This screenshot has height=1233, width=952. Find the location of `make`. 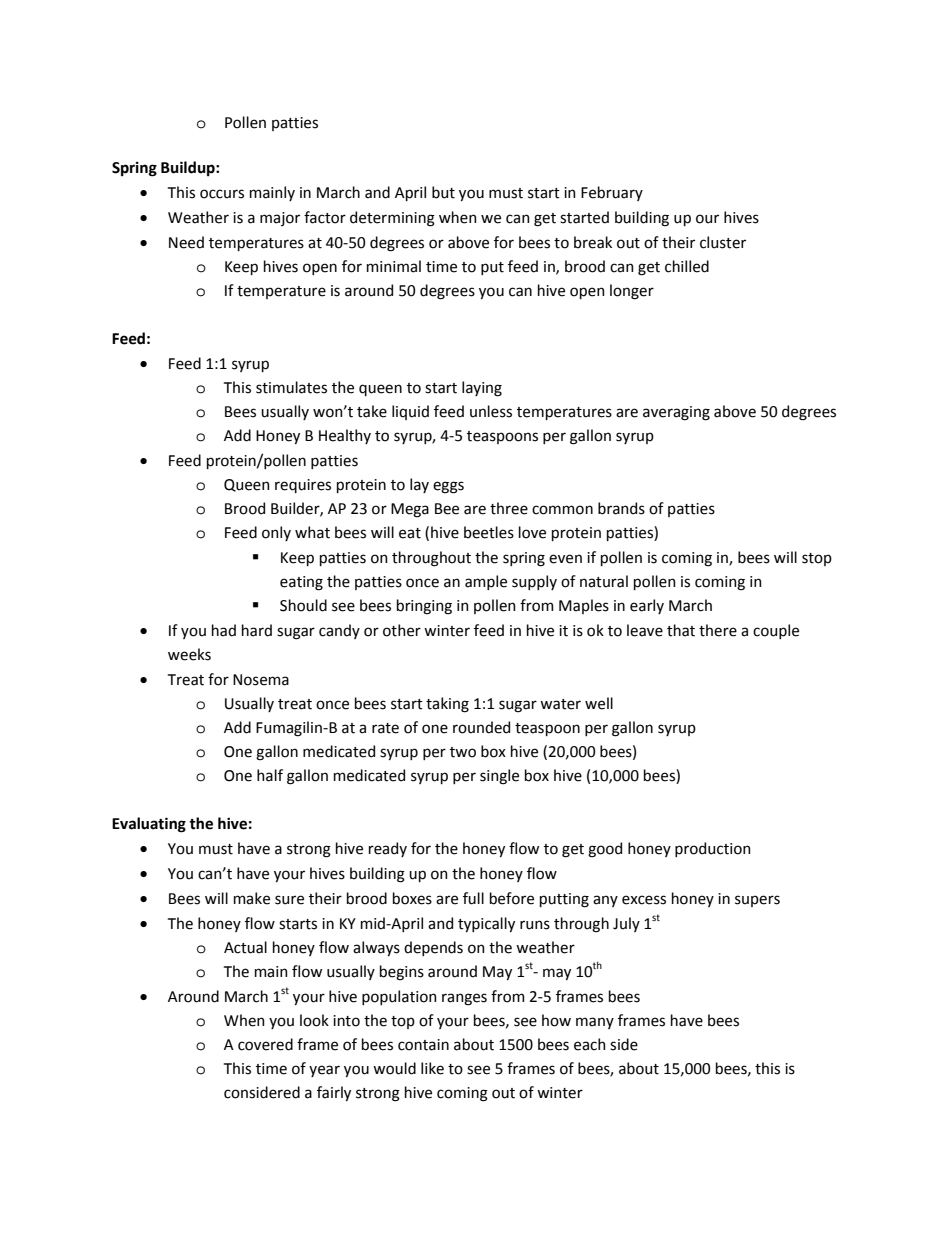

make is located at coordinates (252, 898).
